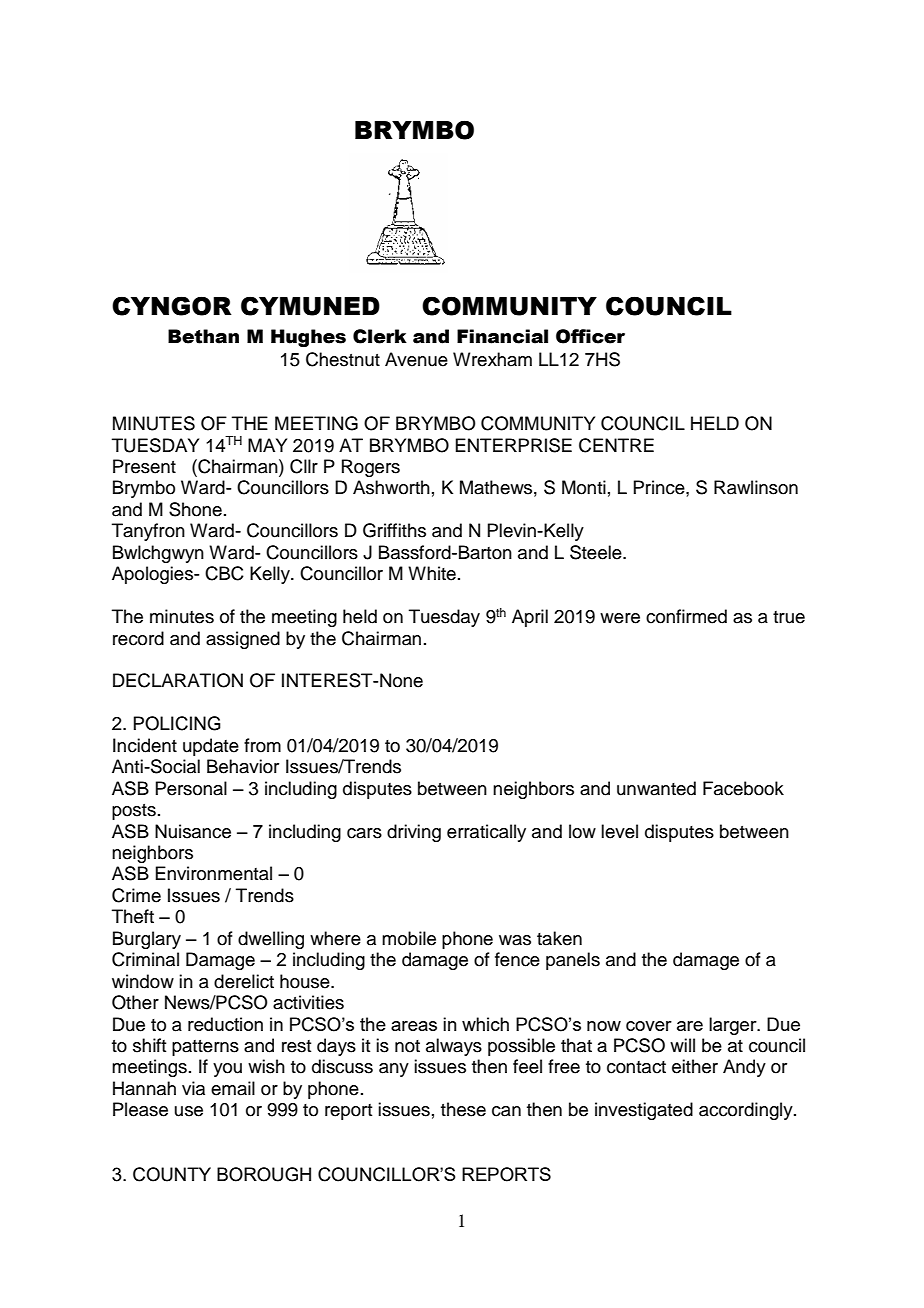  Describe the element at coordinates (686, 616) in the image. I see `confirmed` at that location.
